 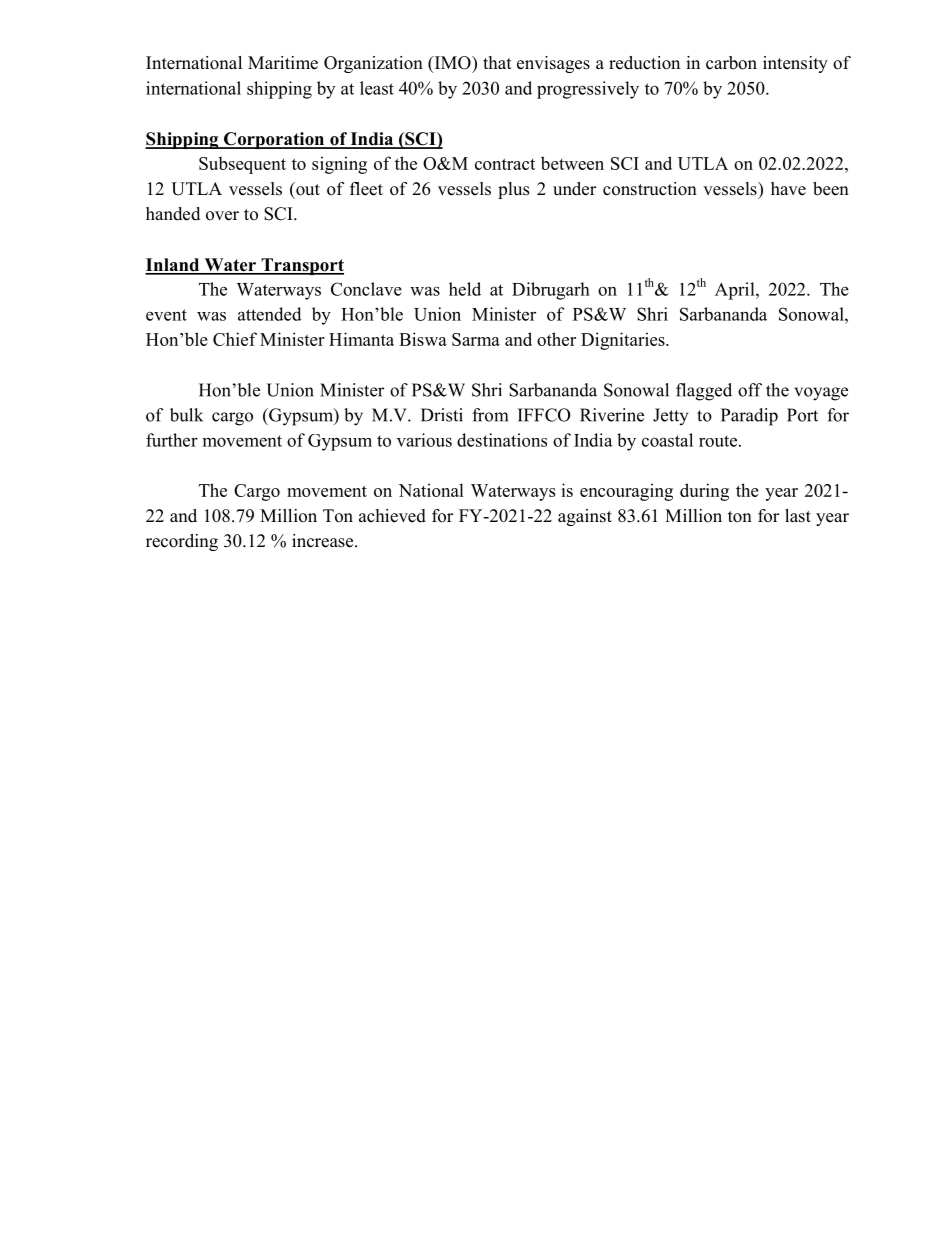 I want to click on recording, so click(x=182, y=542).
